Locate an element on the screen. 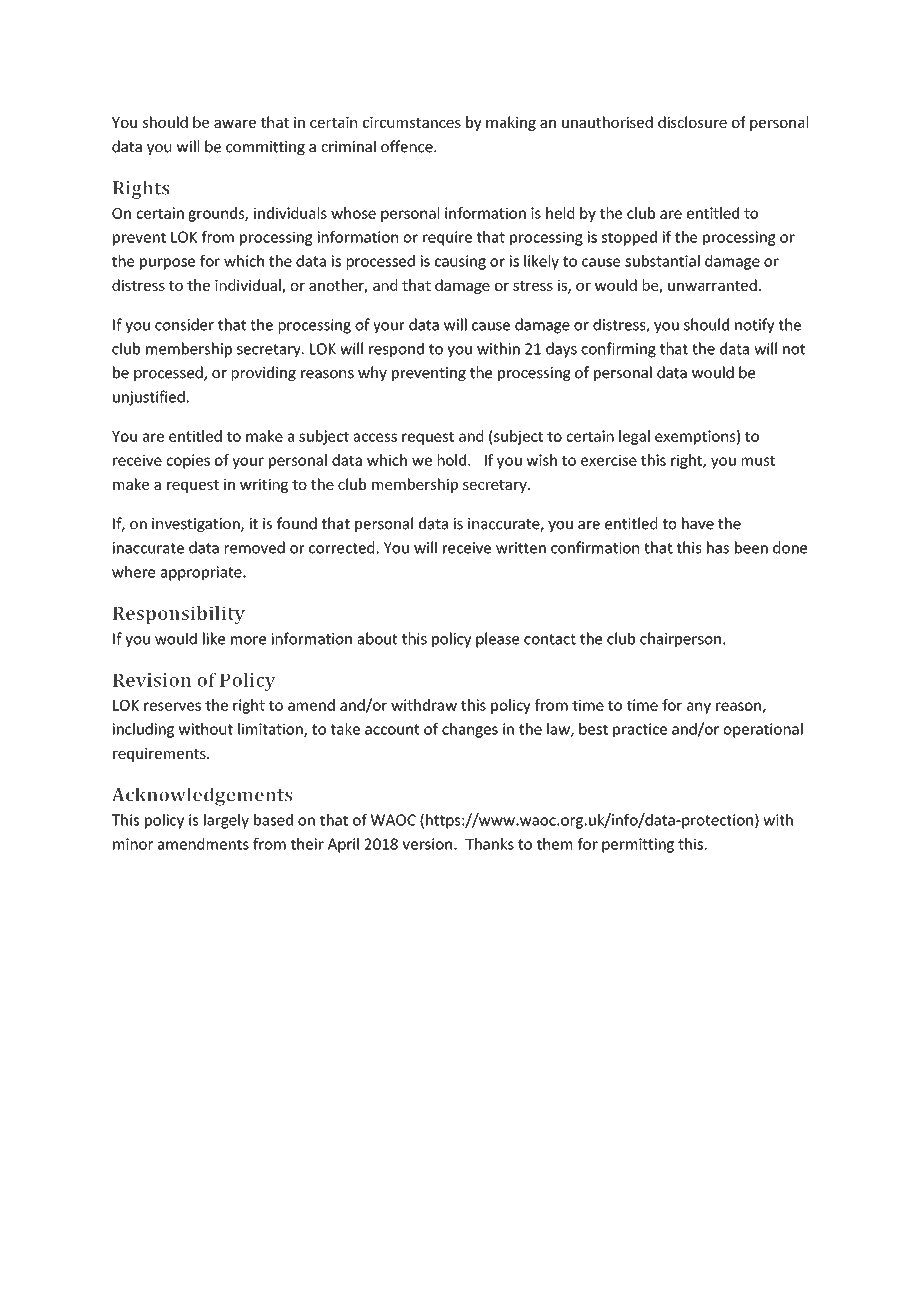  aware is located at coordinates (235, 123).
